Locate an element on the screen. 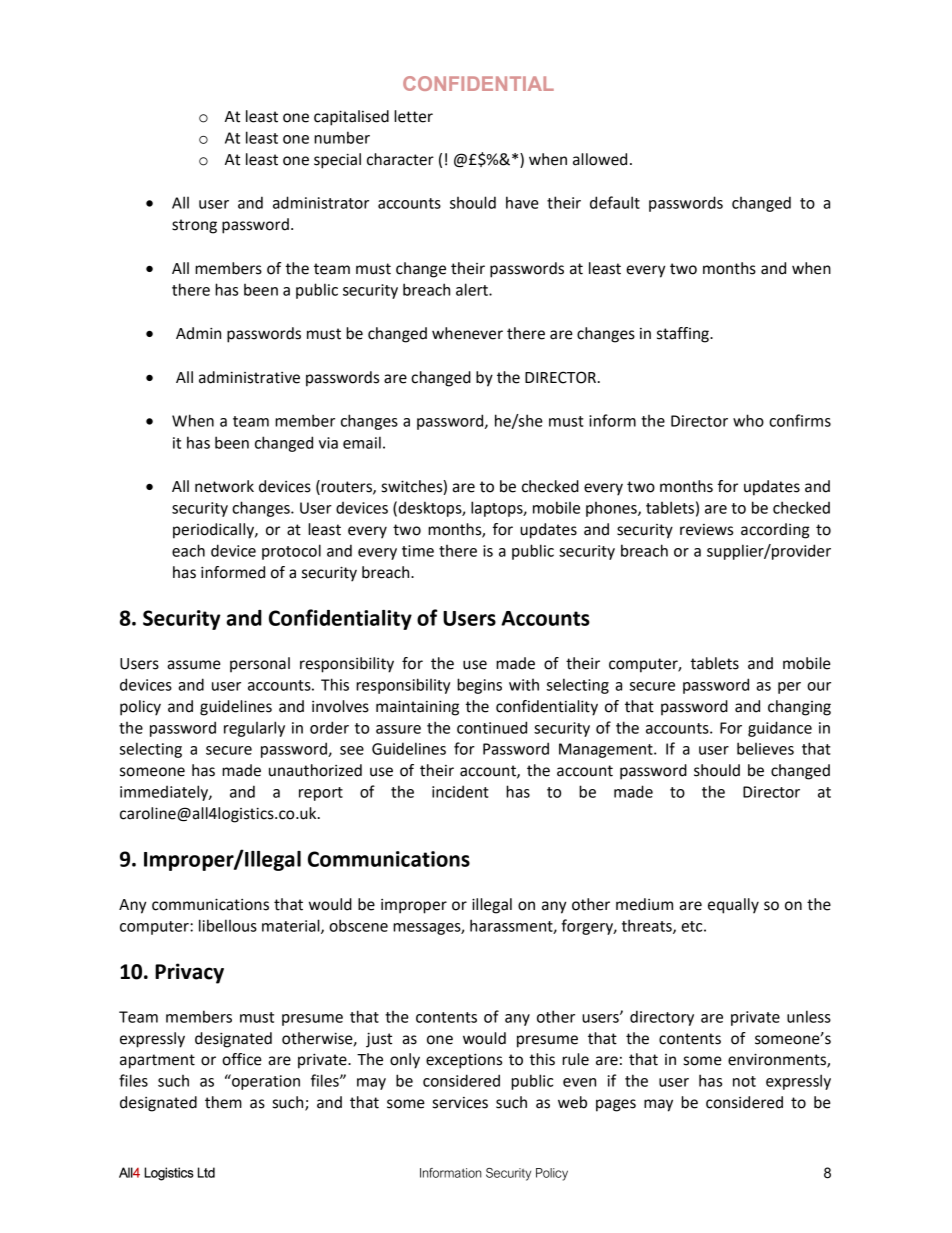 The height and width of the screenshot is (1233, 952). services is located at coordinates (460, 1103).
